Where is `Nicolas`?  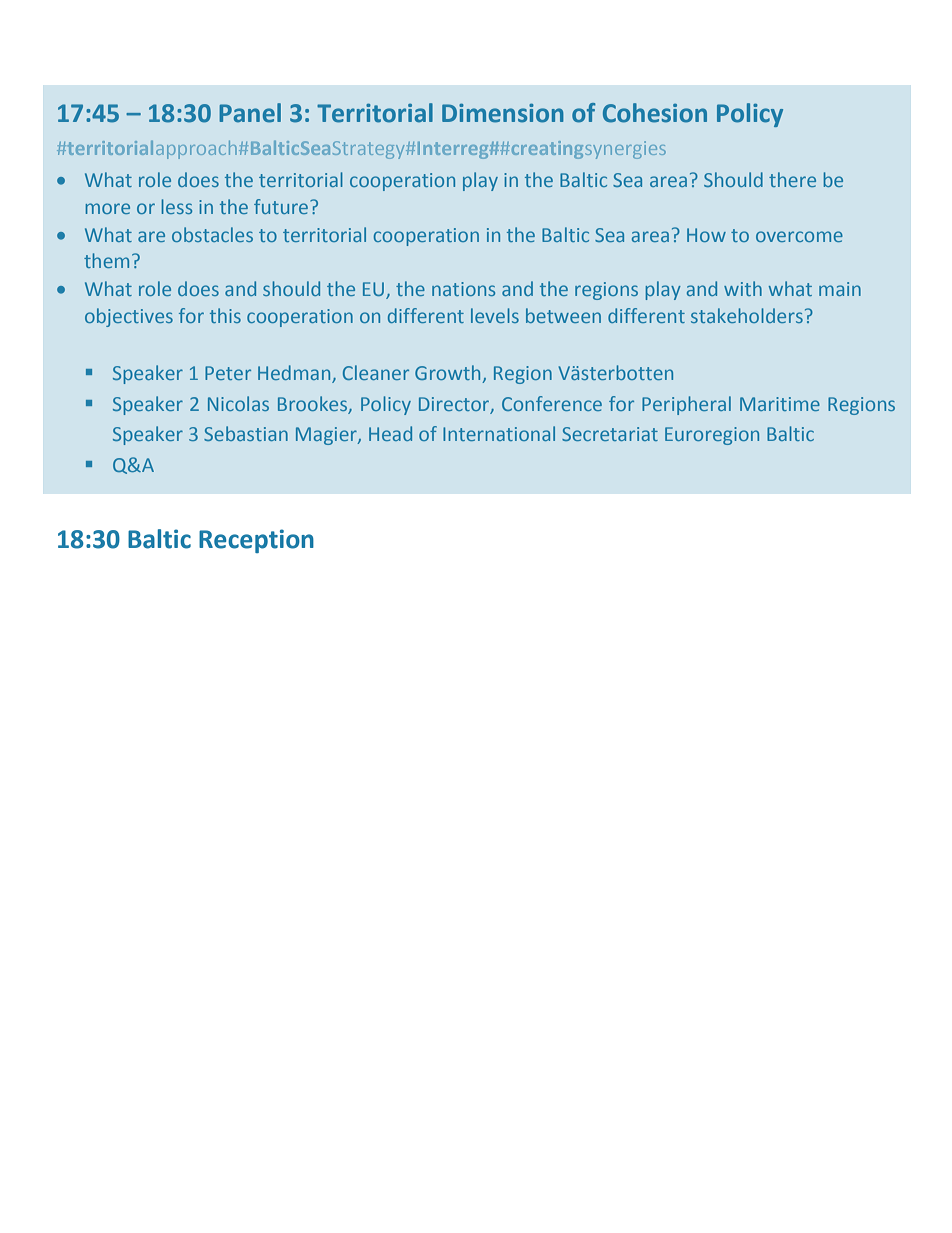
Nicolas is located at coordinates (238, 403).
